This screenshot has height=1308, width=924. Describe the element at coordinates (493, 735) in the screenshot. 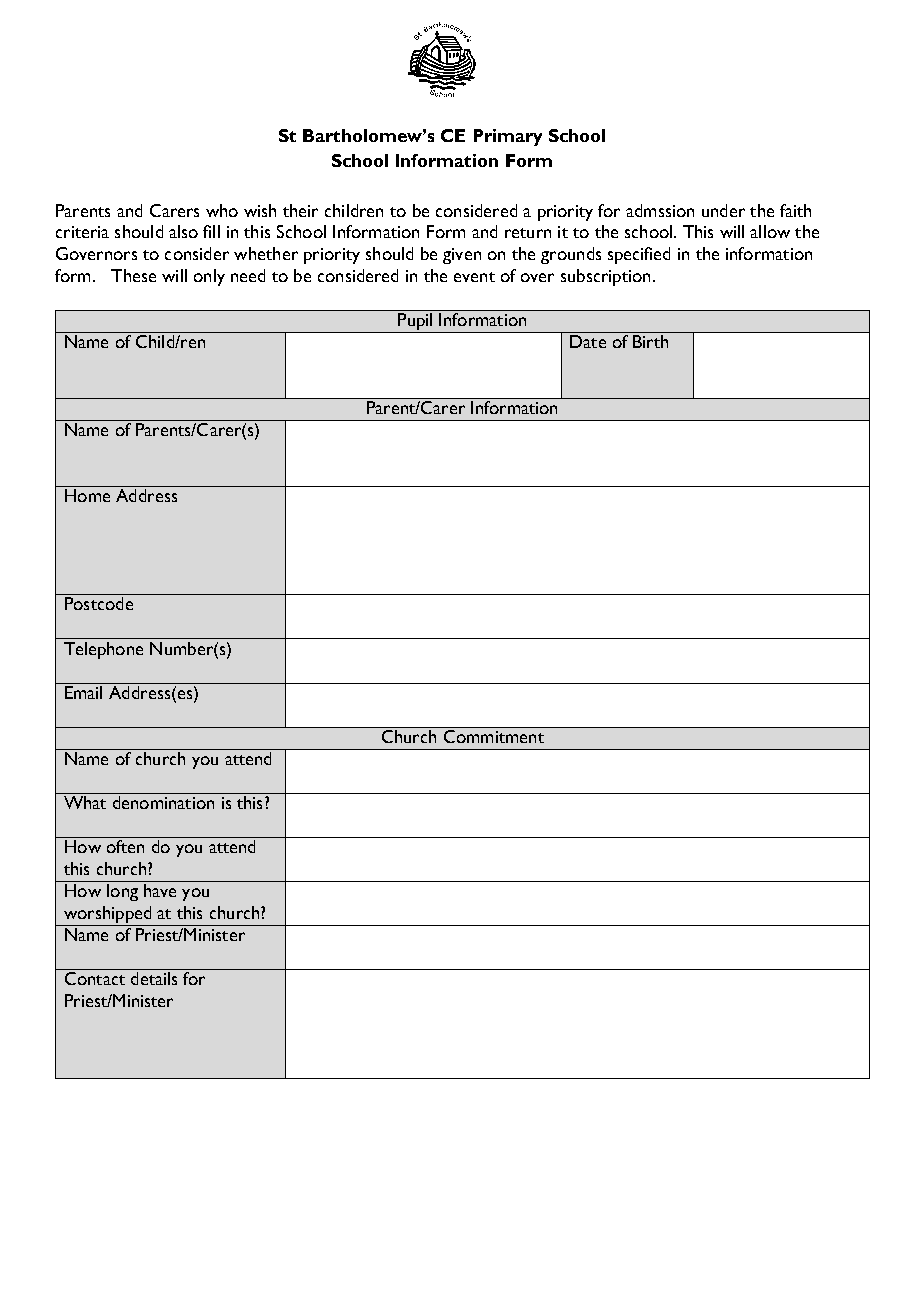

I see `Commitment` at that location.
